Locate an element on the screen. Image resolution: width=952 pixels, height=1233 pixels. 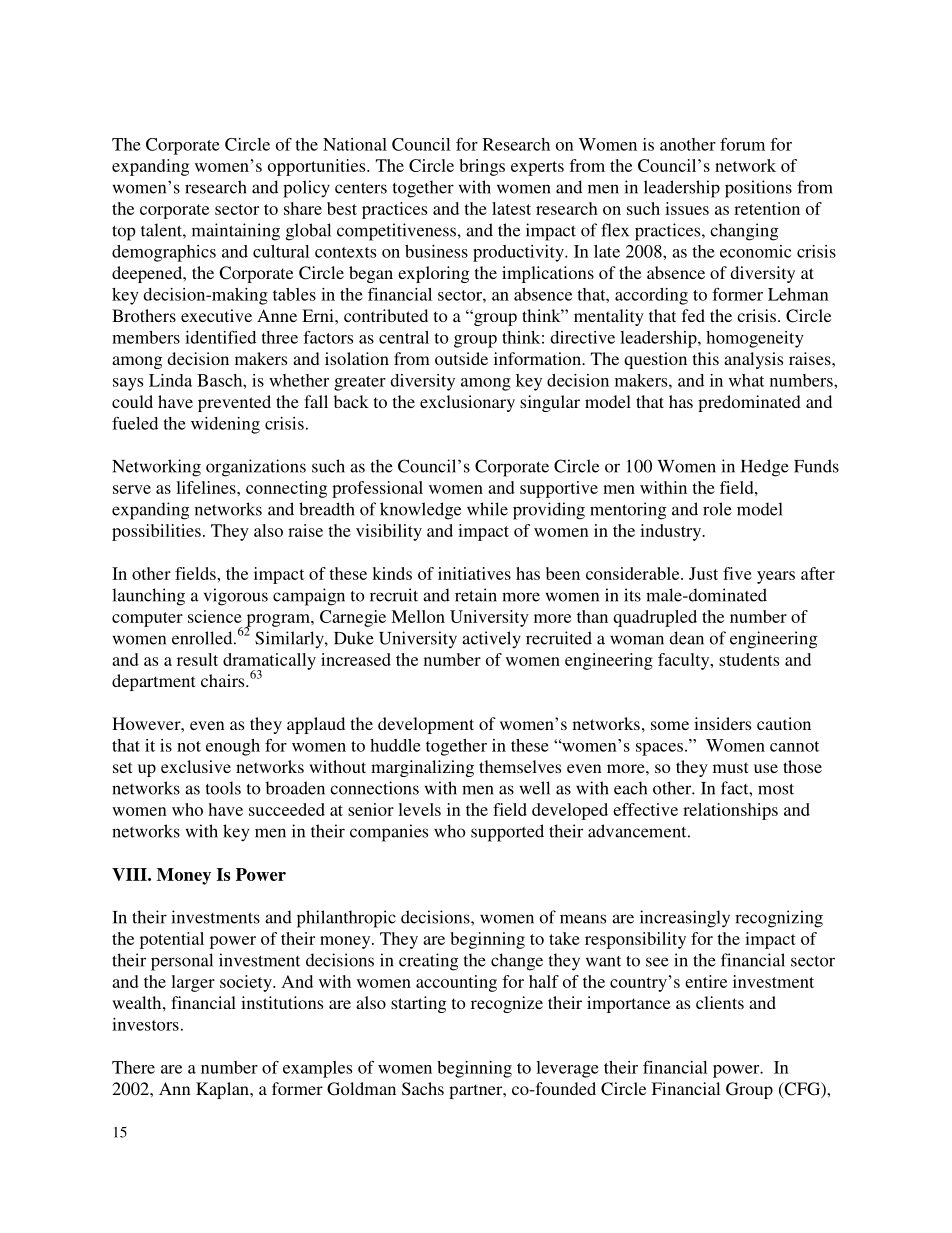
Hedge is located at coordinates (765, 468).
